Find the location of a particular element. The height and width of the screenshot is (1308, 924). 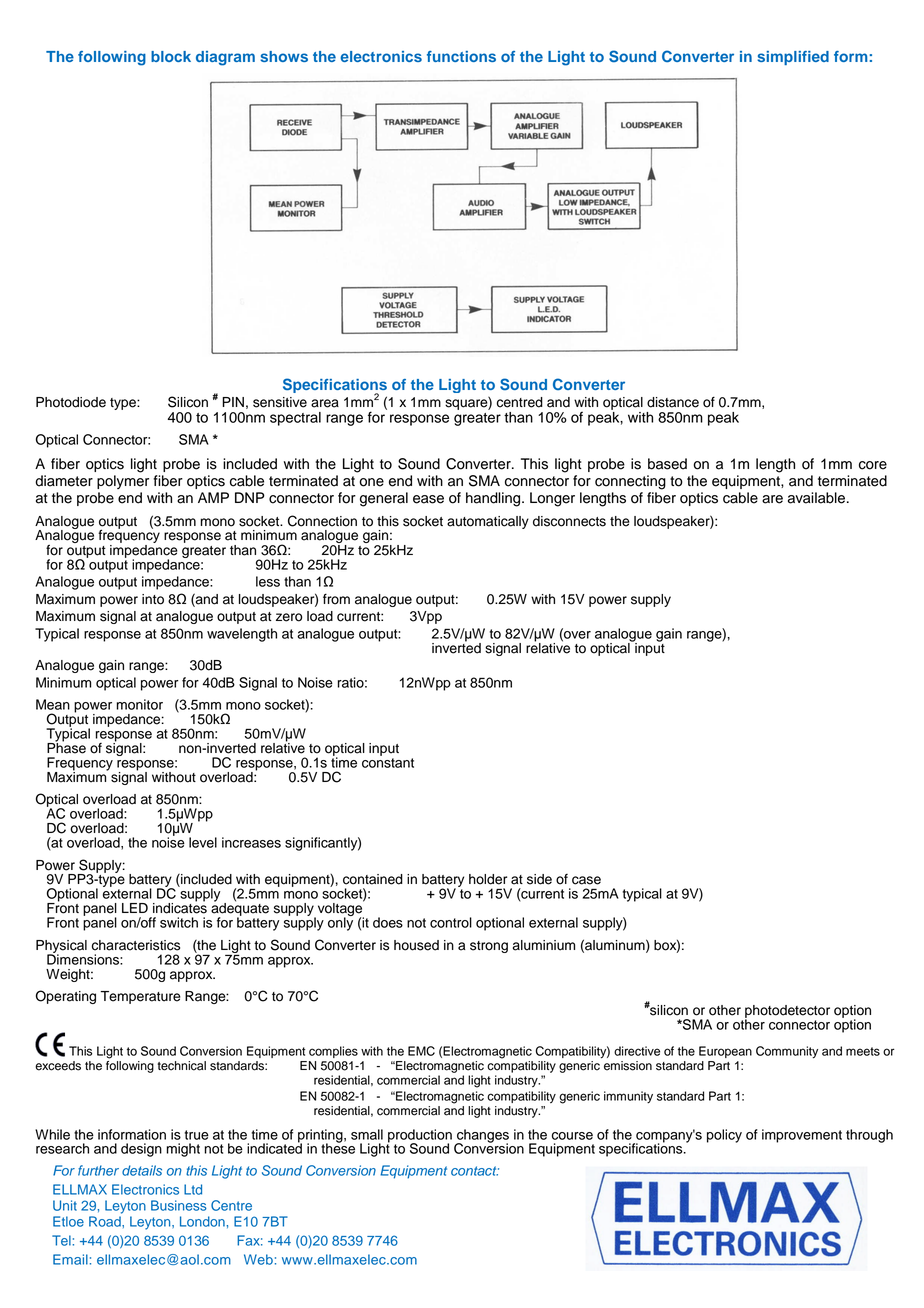

block is located at coordinates (171, 56).
